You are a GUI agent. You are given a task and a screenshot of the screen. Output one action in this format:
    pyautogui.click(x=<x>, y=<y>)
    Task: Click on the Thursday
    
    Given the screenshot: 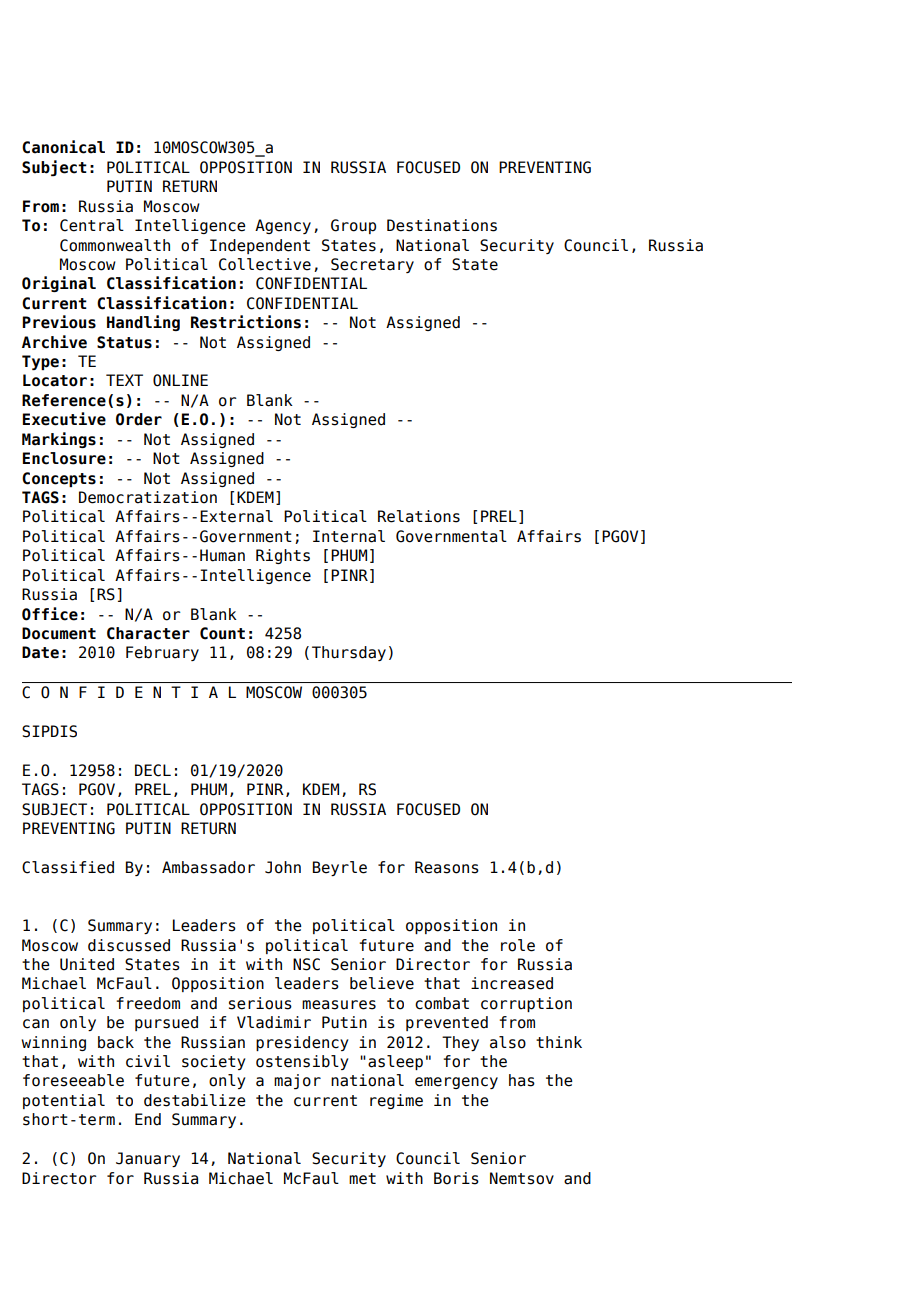 What is the action you would take?
    pyautogui.click(x=349, y=653)
